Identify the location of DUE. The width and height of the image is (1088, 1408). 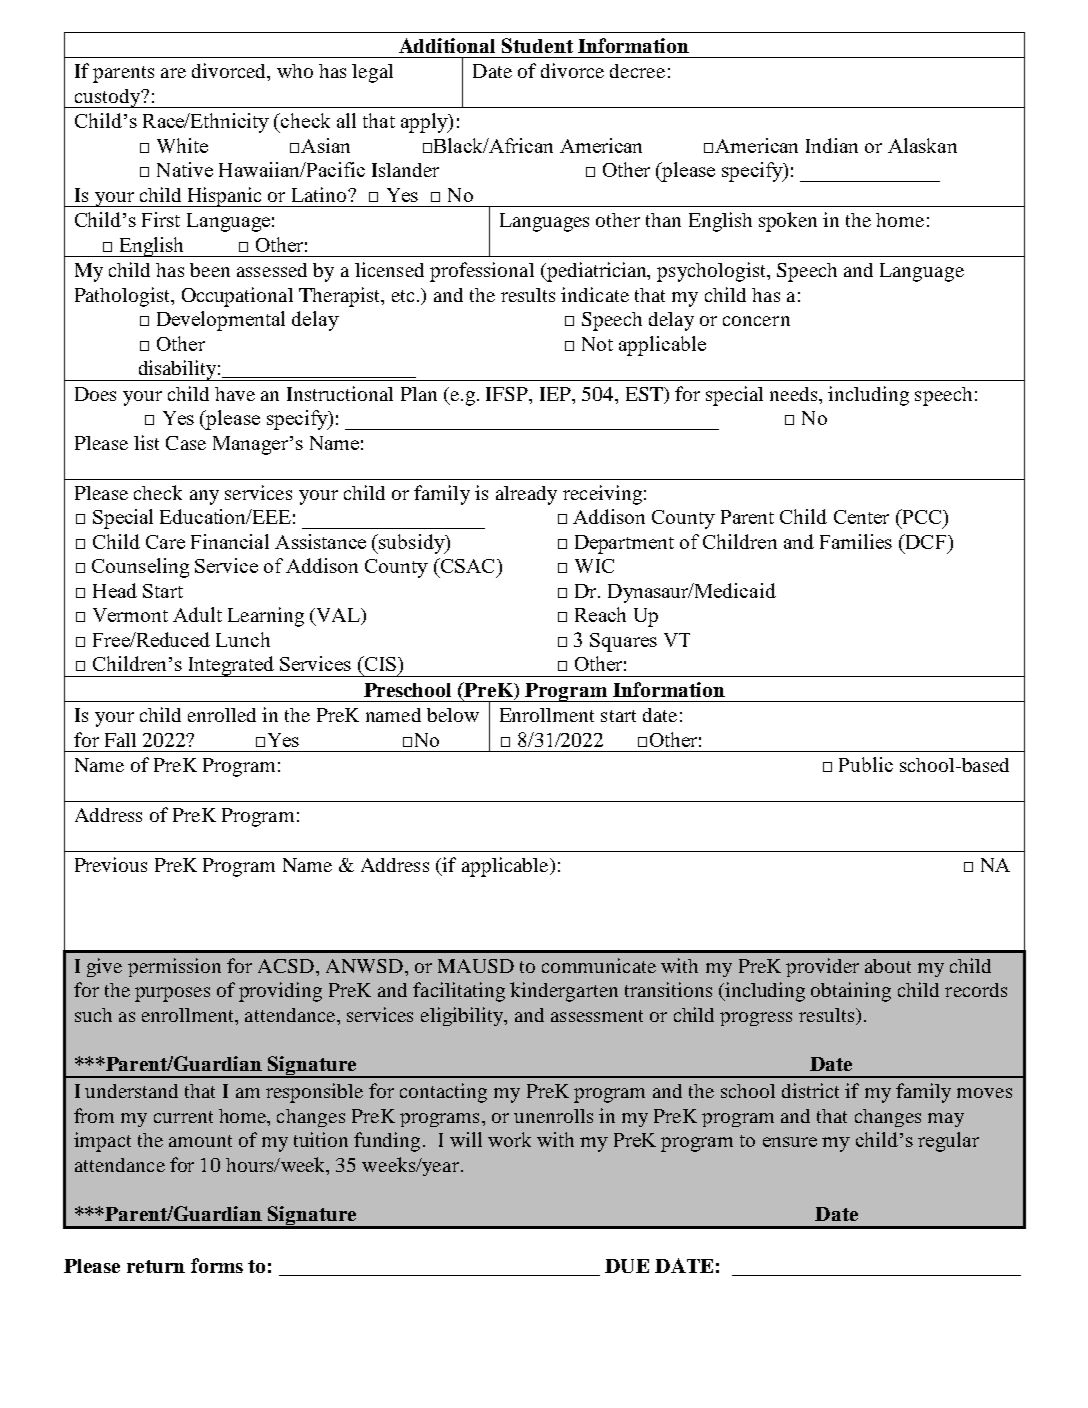
(627, 1266).
